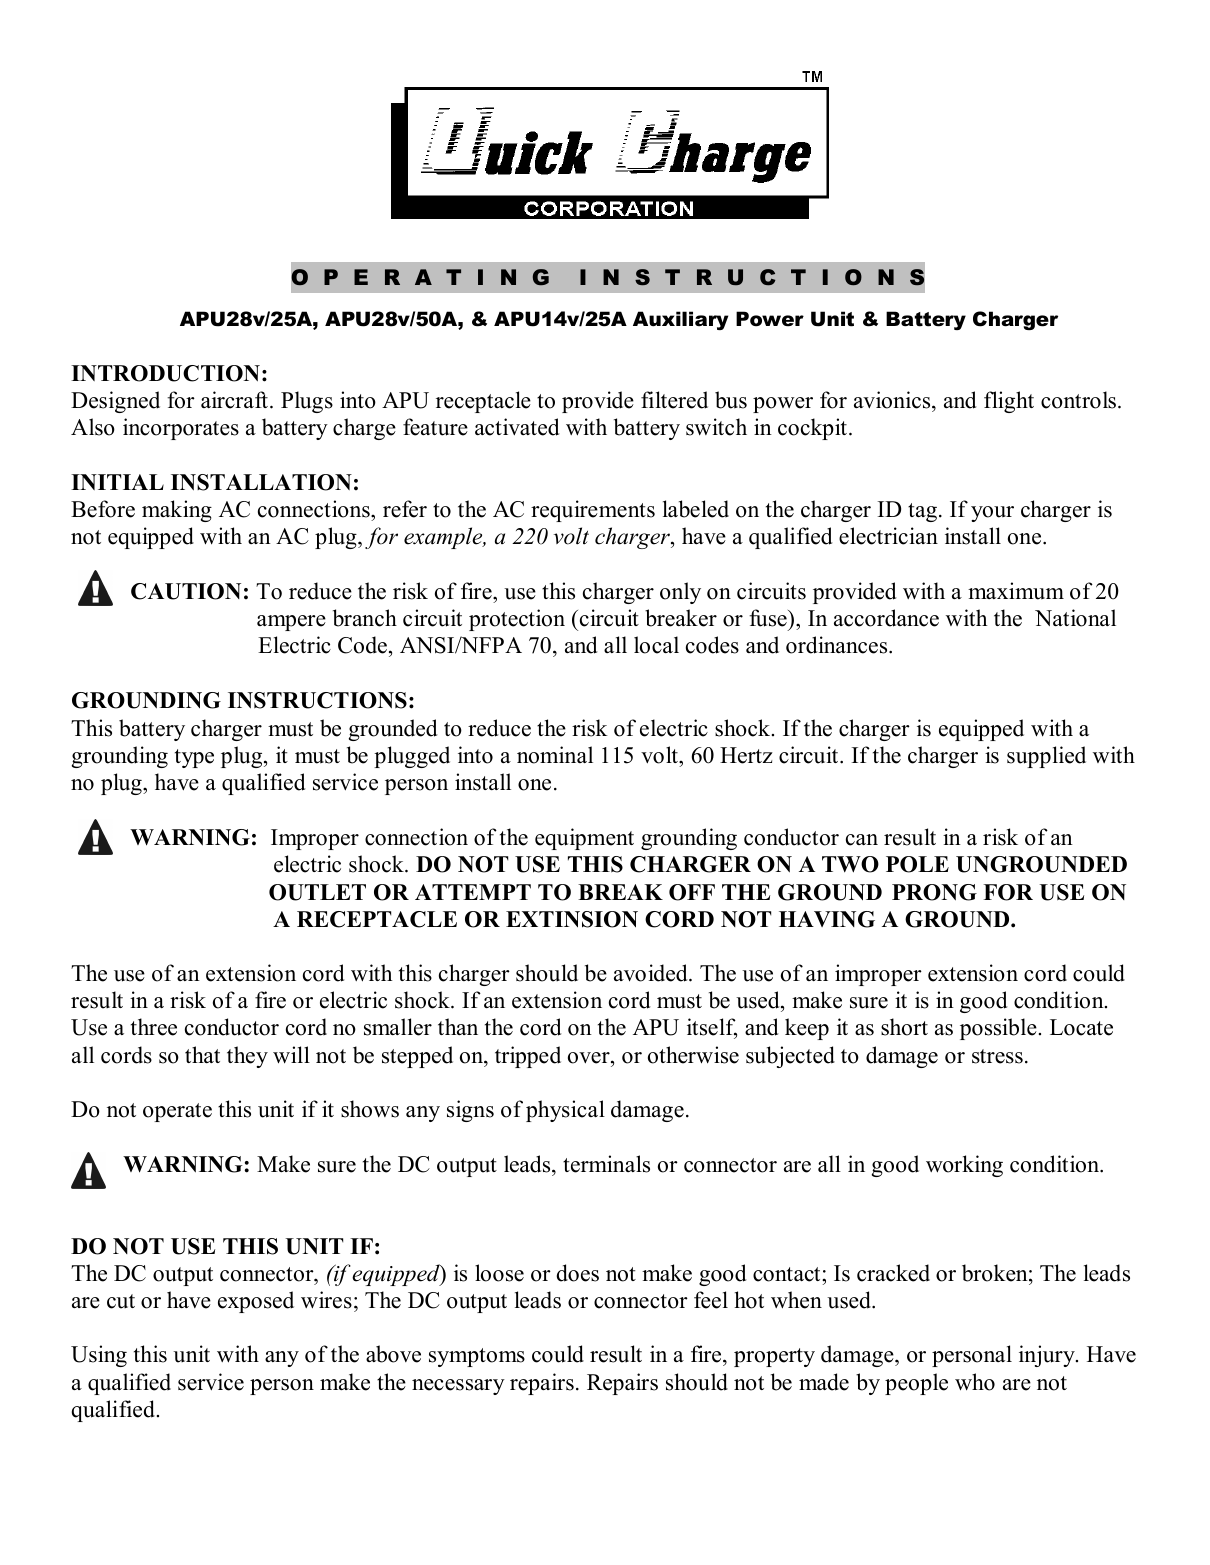 The image size is (1210, 1565). What do you see at coordinates (975, 1382) in the screenshot?
I see `who` at bounding box center [975, 1382].
